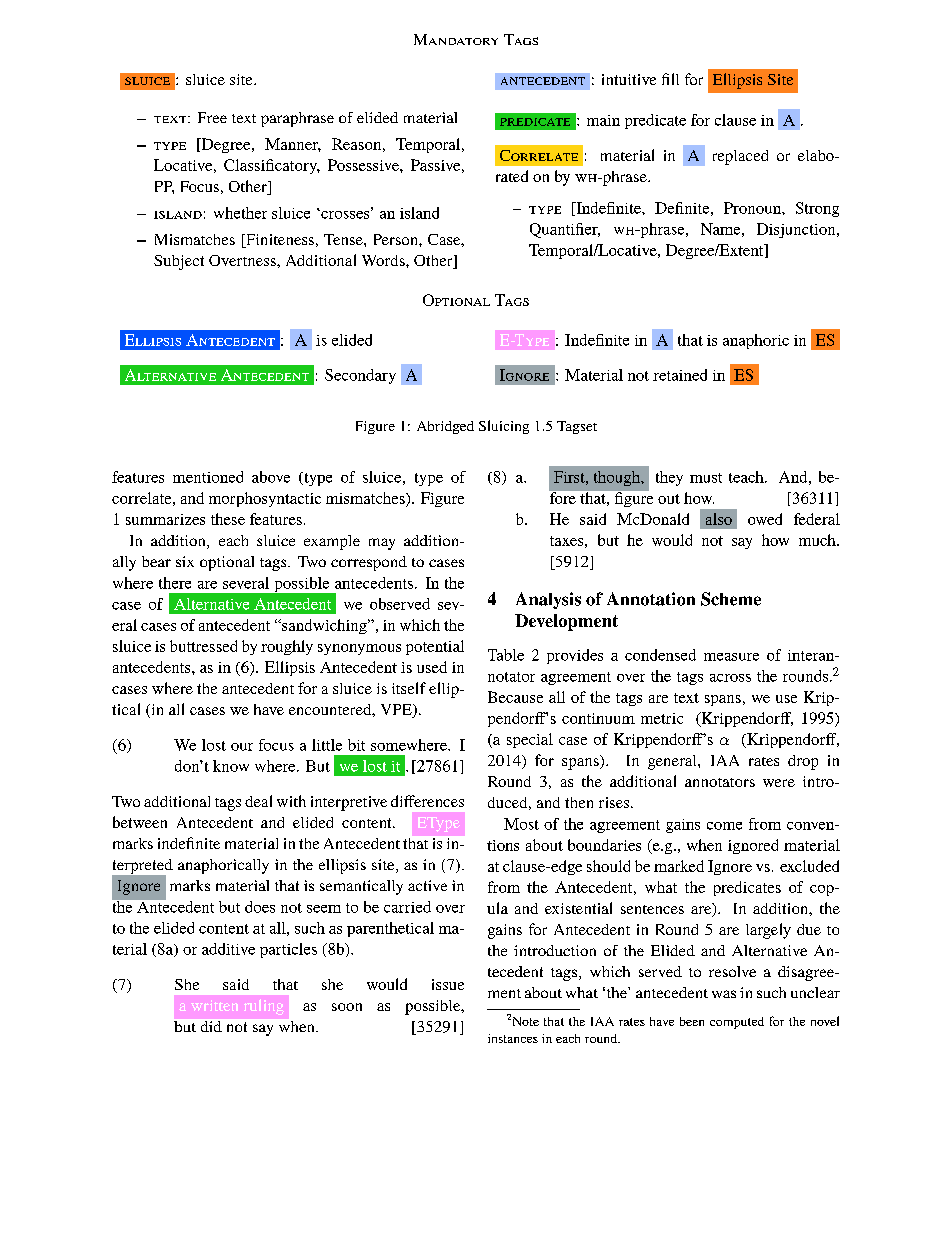 The height and width of the page is (1233, 952). I want to click on Person, so click(397, 239).
